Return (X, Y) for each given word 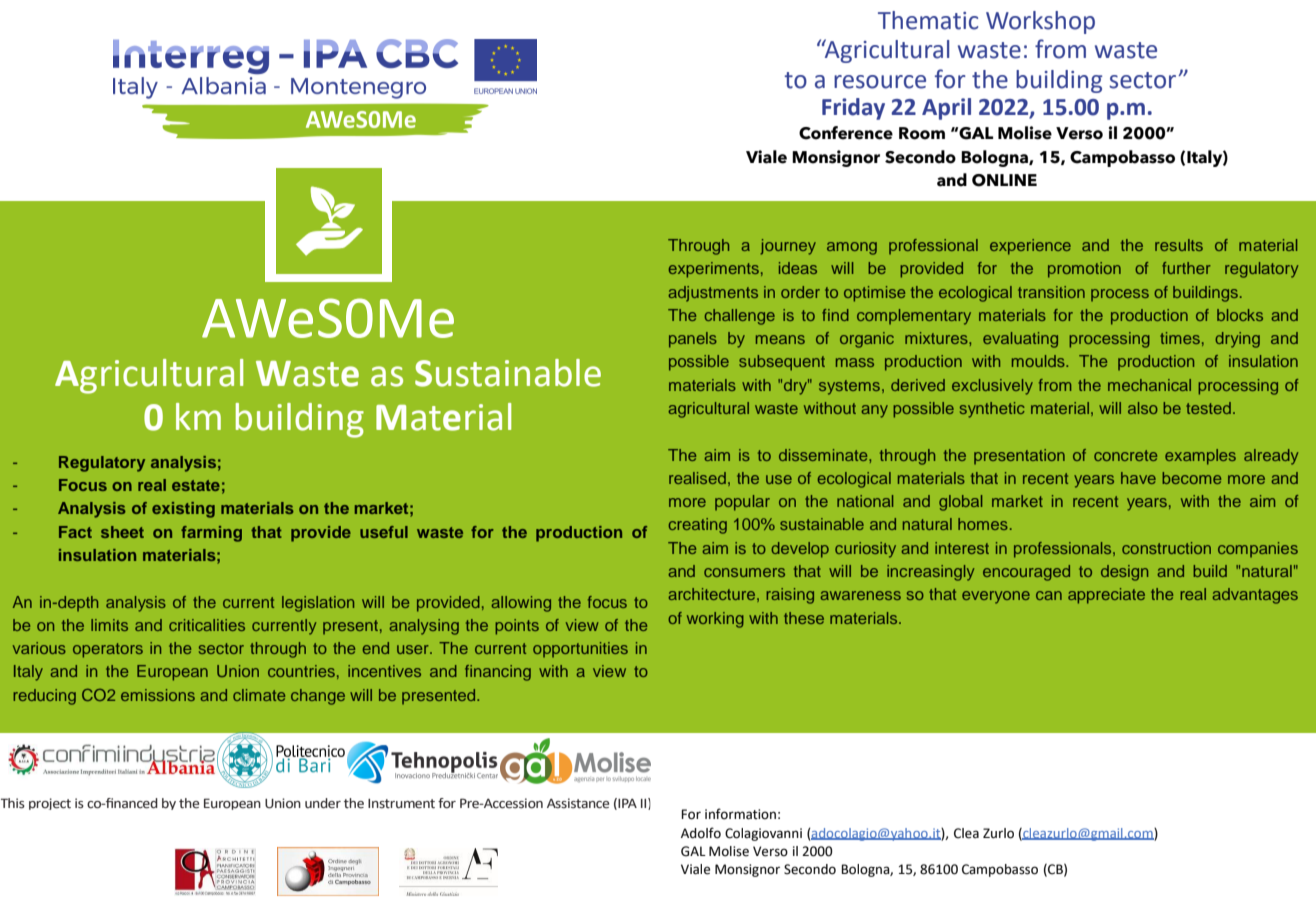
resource (880, 82)
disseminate (824, 455)
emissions (158, 695)
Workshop (1040, 22)
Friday (853, 109)
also (1143, 408)
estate (196, 485)
